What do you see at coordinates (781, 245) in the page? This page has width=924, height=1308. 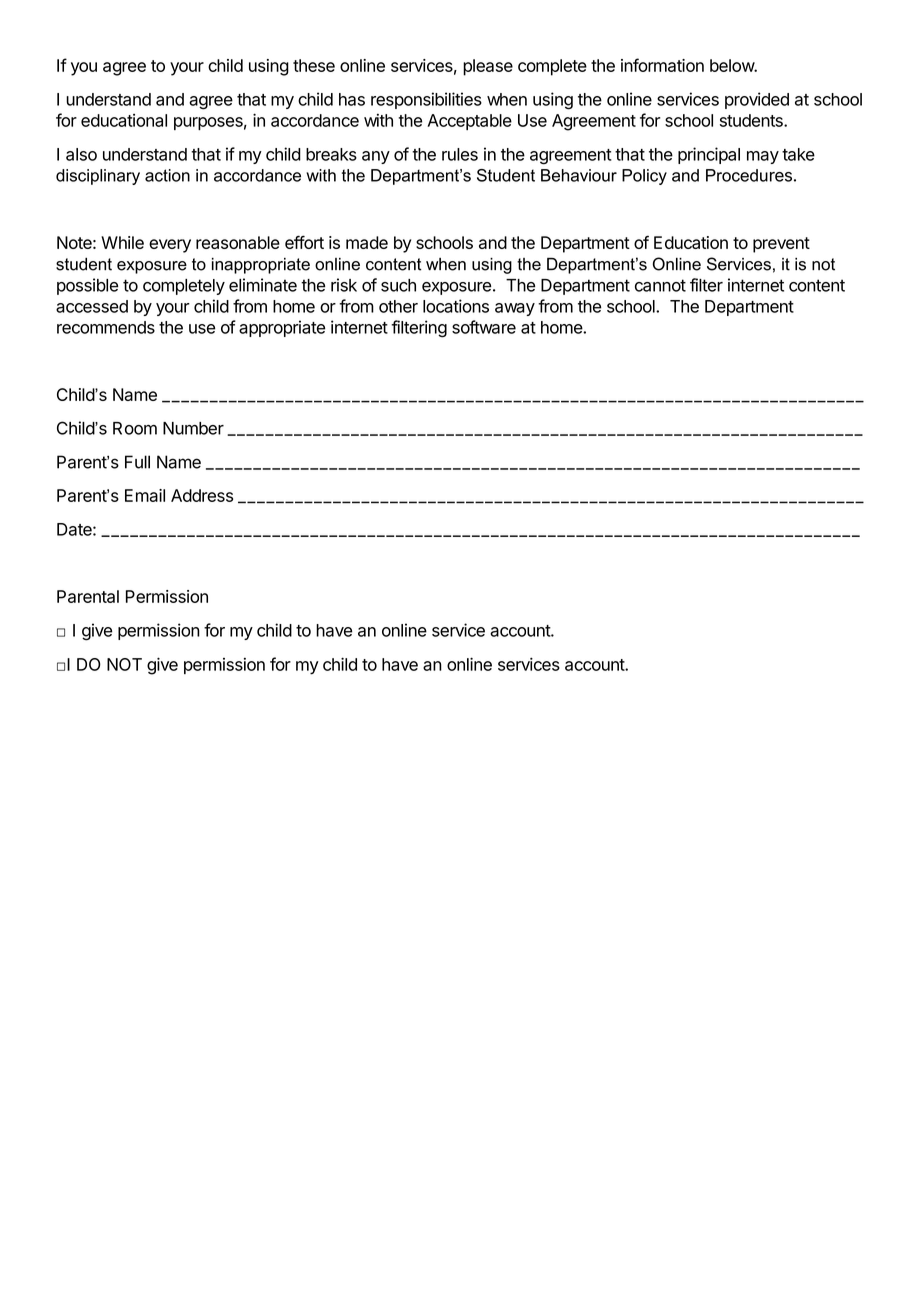 I see `prevent` at bounding box center [781, 245].
